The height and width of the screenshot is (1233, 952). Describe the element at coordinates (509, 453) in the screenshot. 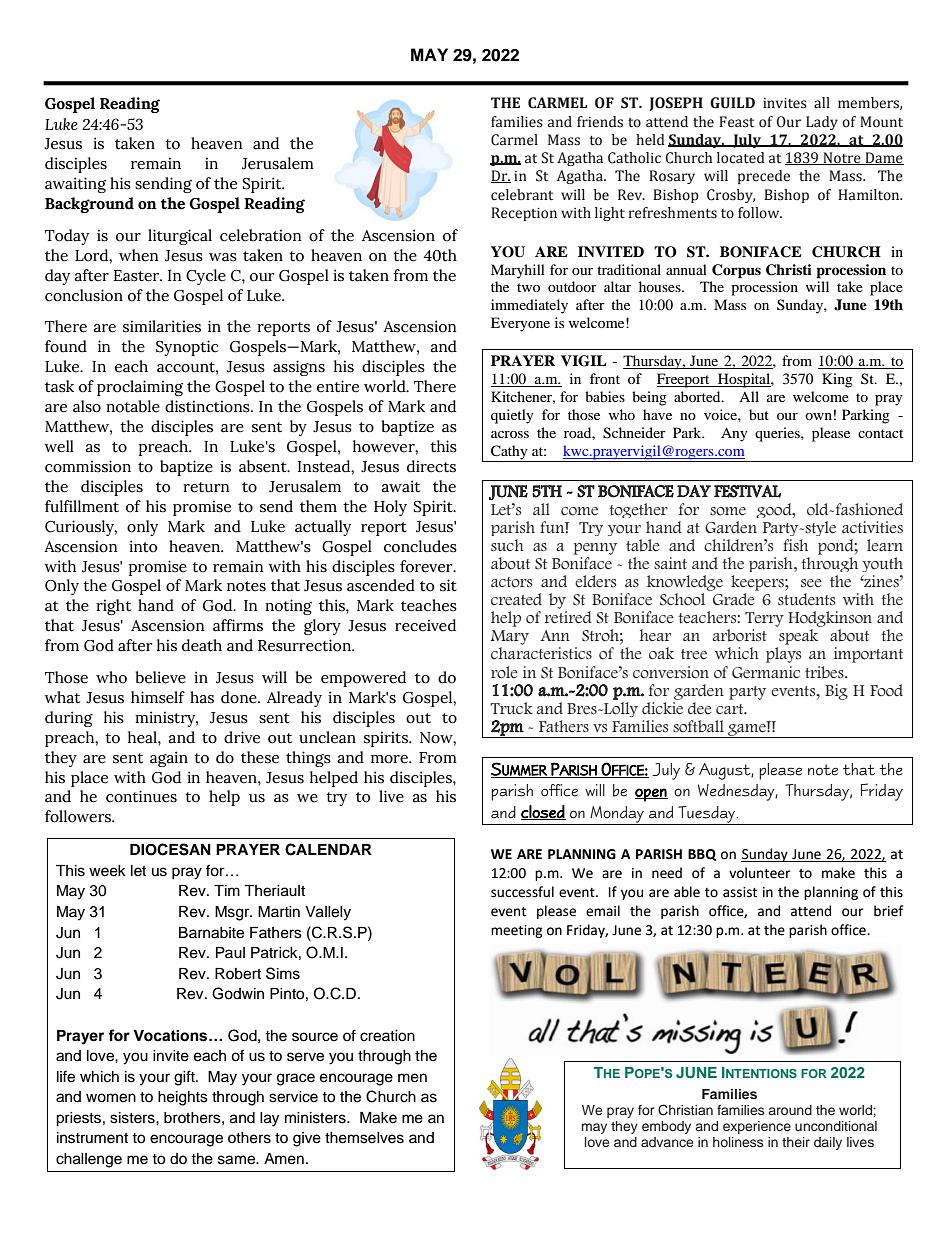

I see `Cathy` at that location.
